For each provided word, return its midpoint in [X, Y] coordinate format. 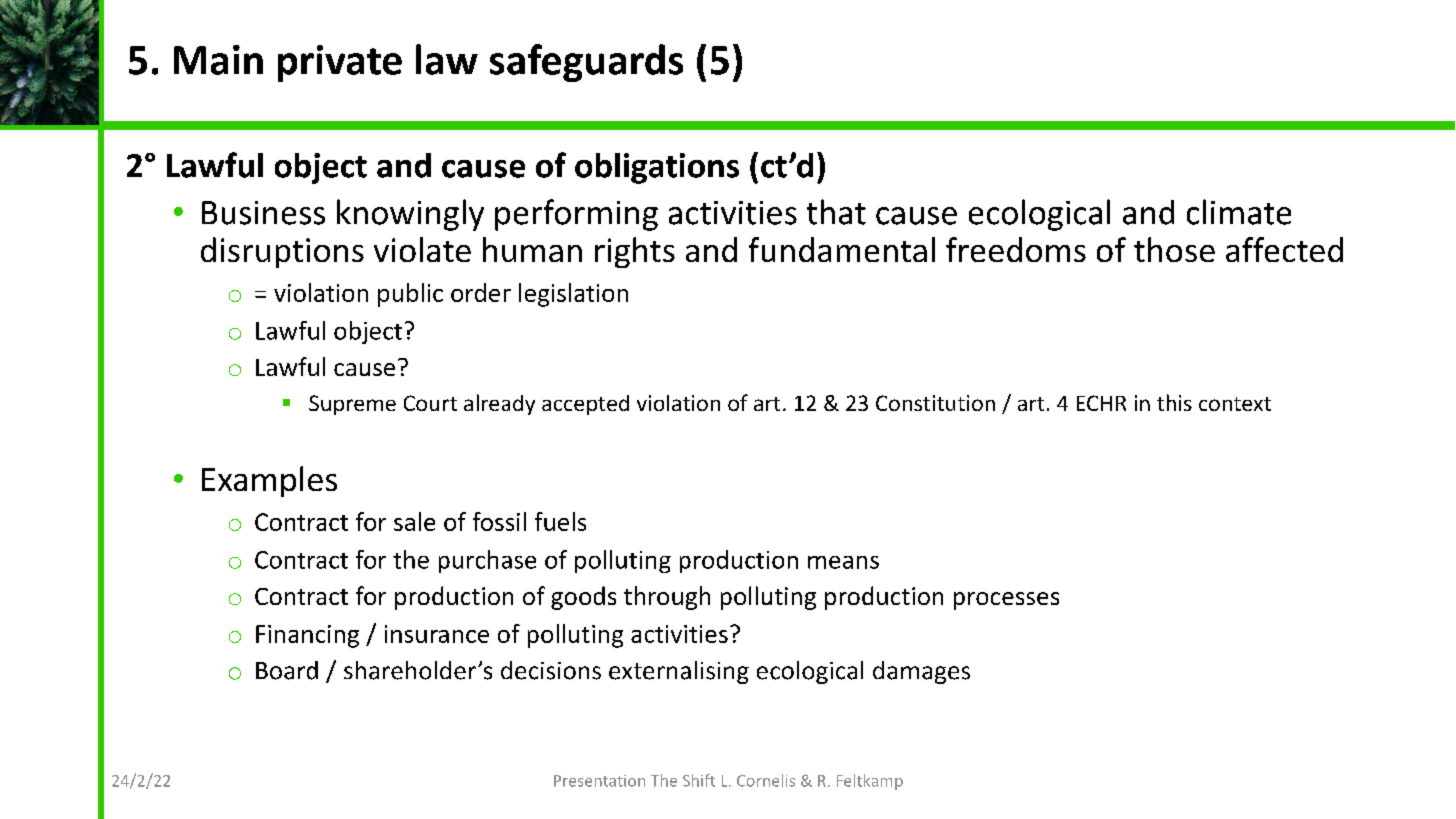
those [1174, 249]
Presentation [599, 781]
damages [921, 672]
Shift [699, 780]
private [340, 63]
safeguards [586, 63]
